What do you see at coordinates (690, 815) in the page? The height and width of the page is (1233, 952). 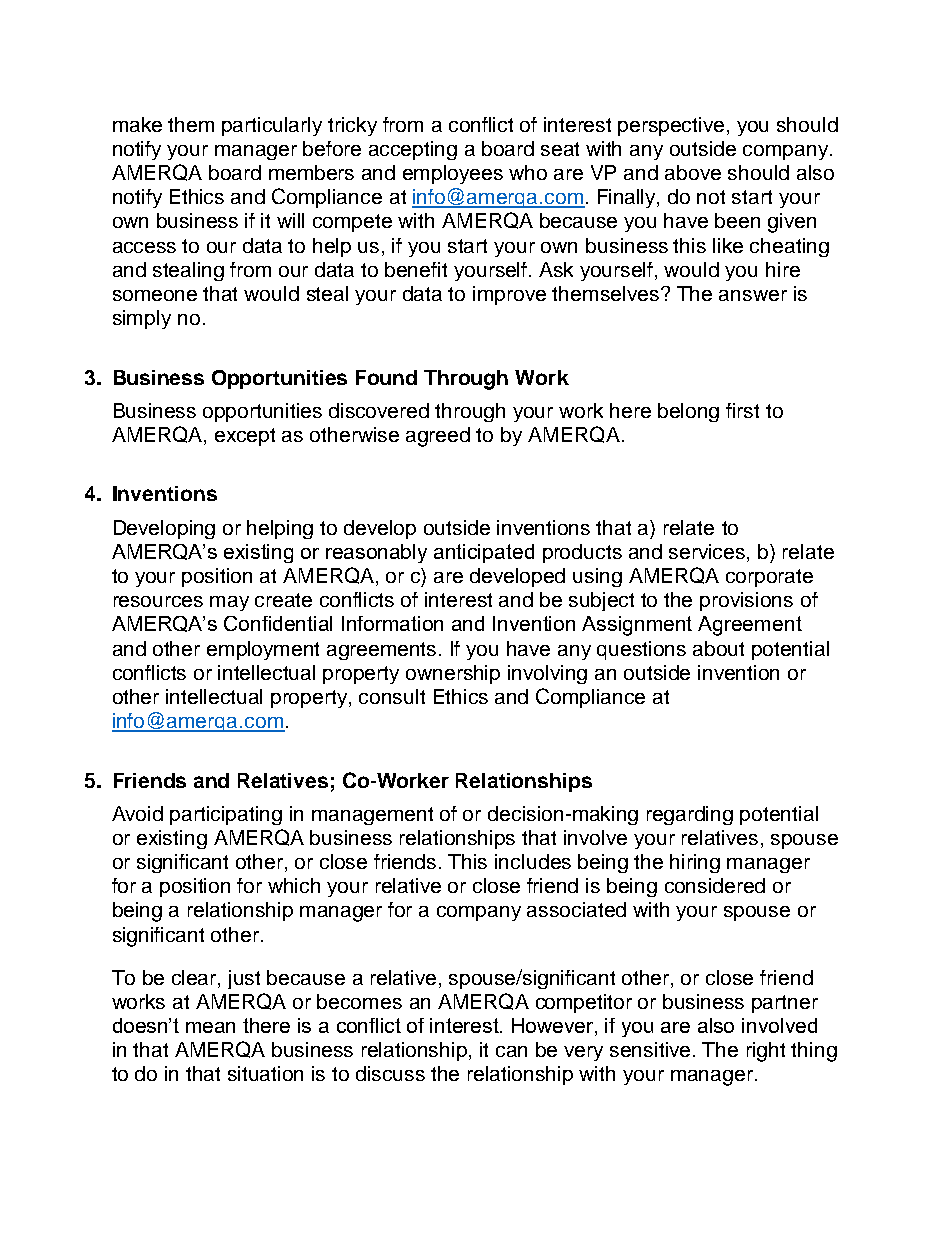 I see `regarding` at bounding box center [690, 815].
